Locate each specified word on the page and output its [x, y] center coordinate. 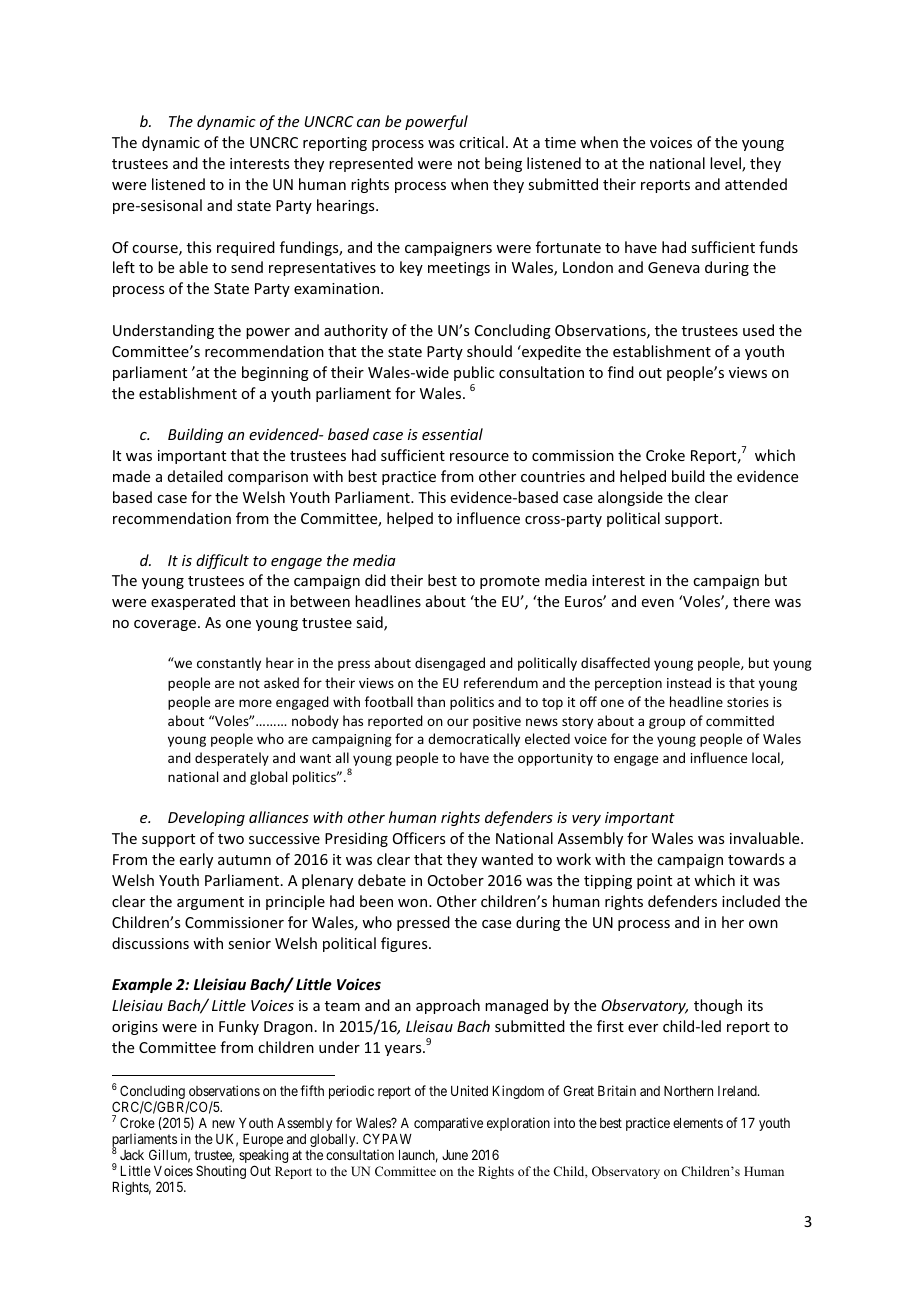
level [726, 164]
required [246, 248]
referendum [501, 682]
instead [689, 682]
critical [481, 142]
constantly [229, 664]
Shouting [221, 1172]
